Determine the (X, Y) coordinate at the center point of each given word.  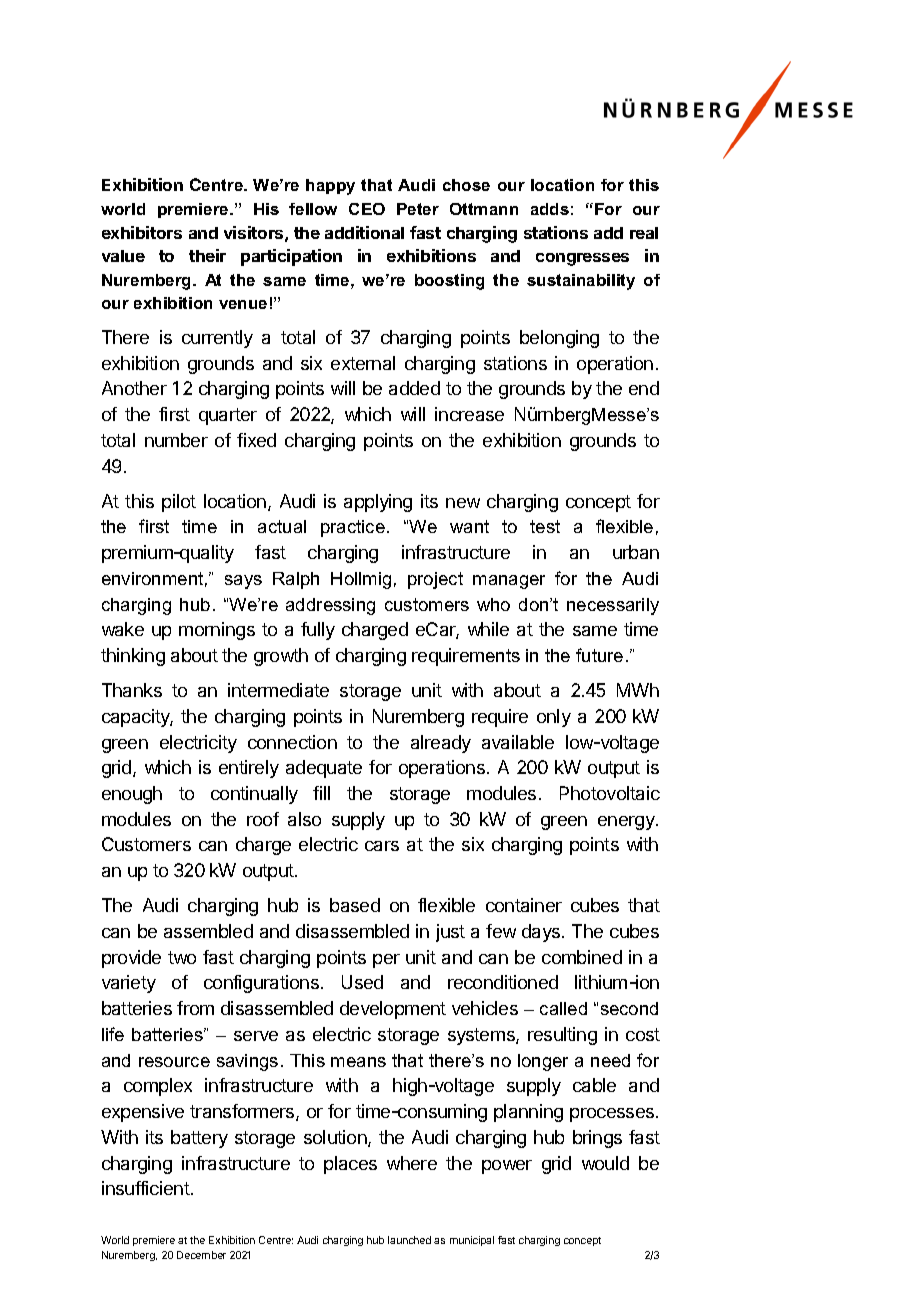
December (201, 1255)
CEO (367, 209)
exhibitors (142, 232)
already (441, 744)
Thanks (132, 690)
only (554, 718)
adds (550, 209)
